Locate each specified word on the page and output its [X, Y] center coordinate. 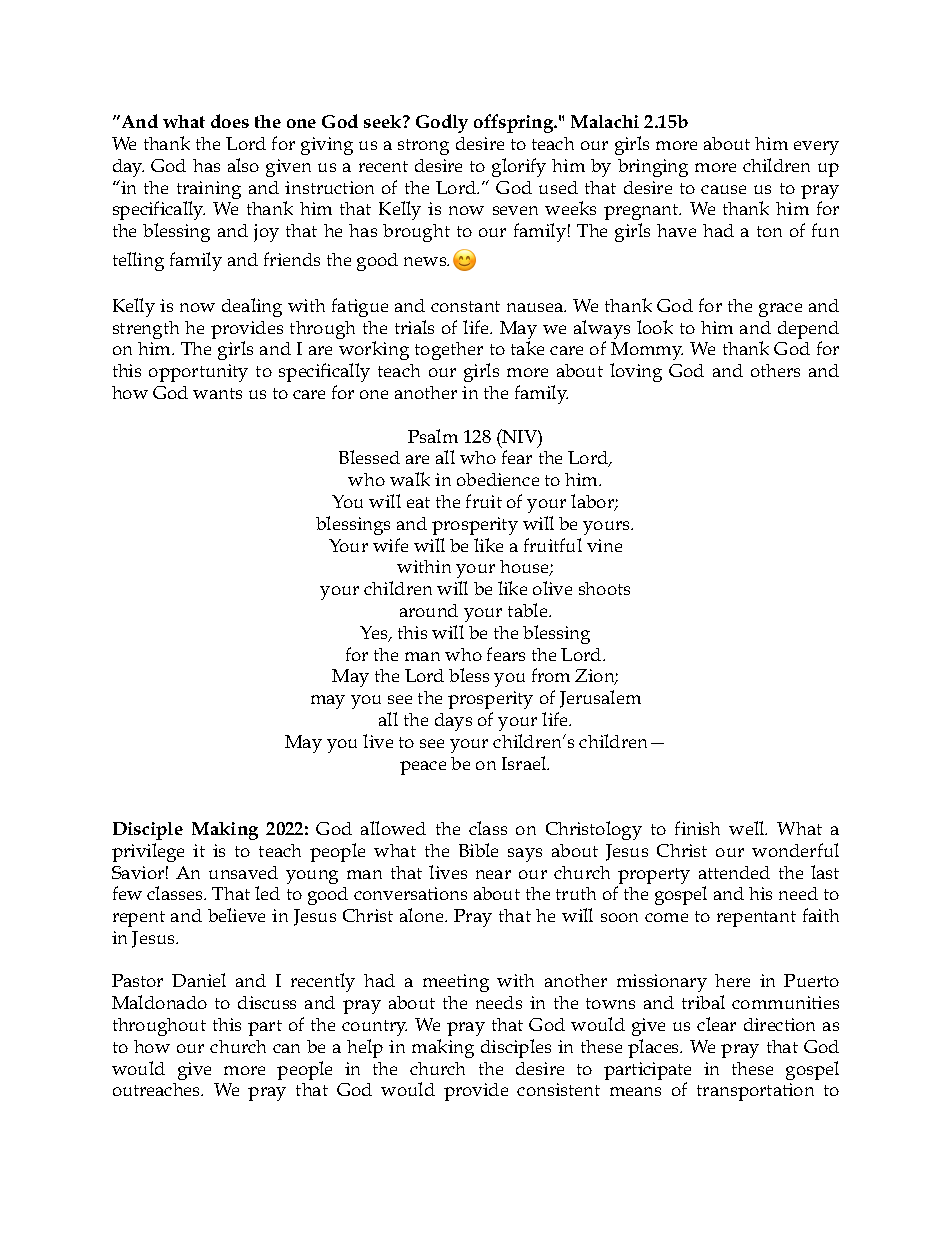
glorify [519, 167]
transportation [755, 1092]
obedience [498, 479]
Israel [525, 763]
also [243, 165]
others [775, 370]
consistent [558, 1089]
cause [723, 189]
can [286, 1048]
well [748, 828]
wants [217, 393]
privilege [148, 852]
